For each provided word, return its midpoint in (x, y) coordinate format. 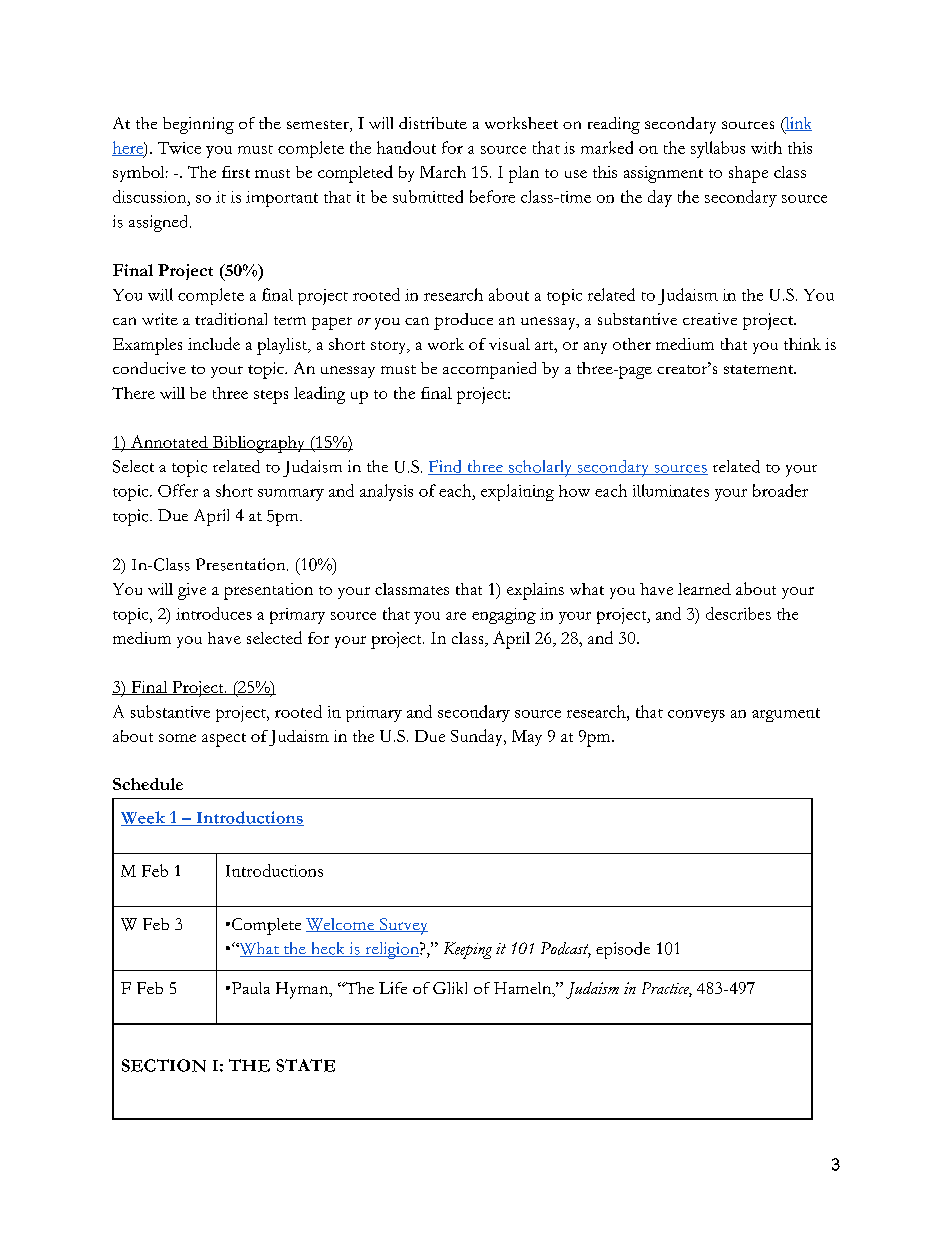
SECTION (164, 1065)
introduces (214, 613)
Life (393, 988)
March (443, 172)
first (236, 172)
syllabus (718, 149)
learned (704, 589)
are (456, 616)
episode (623, 950)
